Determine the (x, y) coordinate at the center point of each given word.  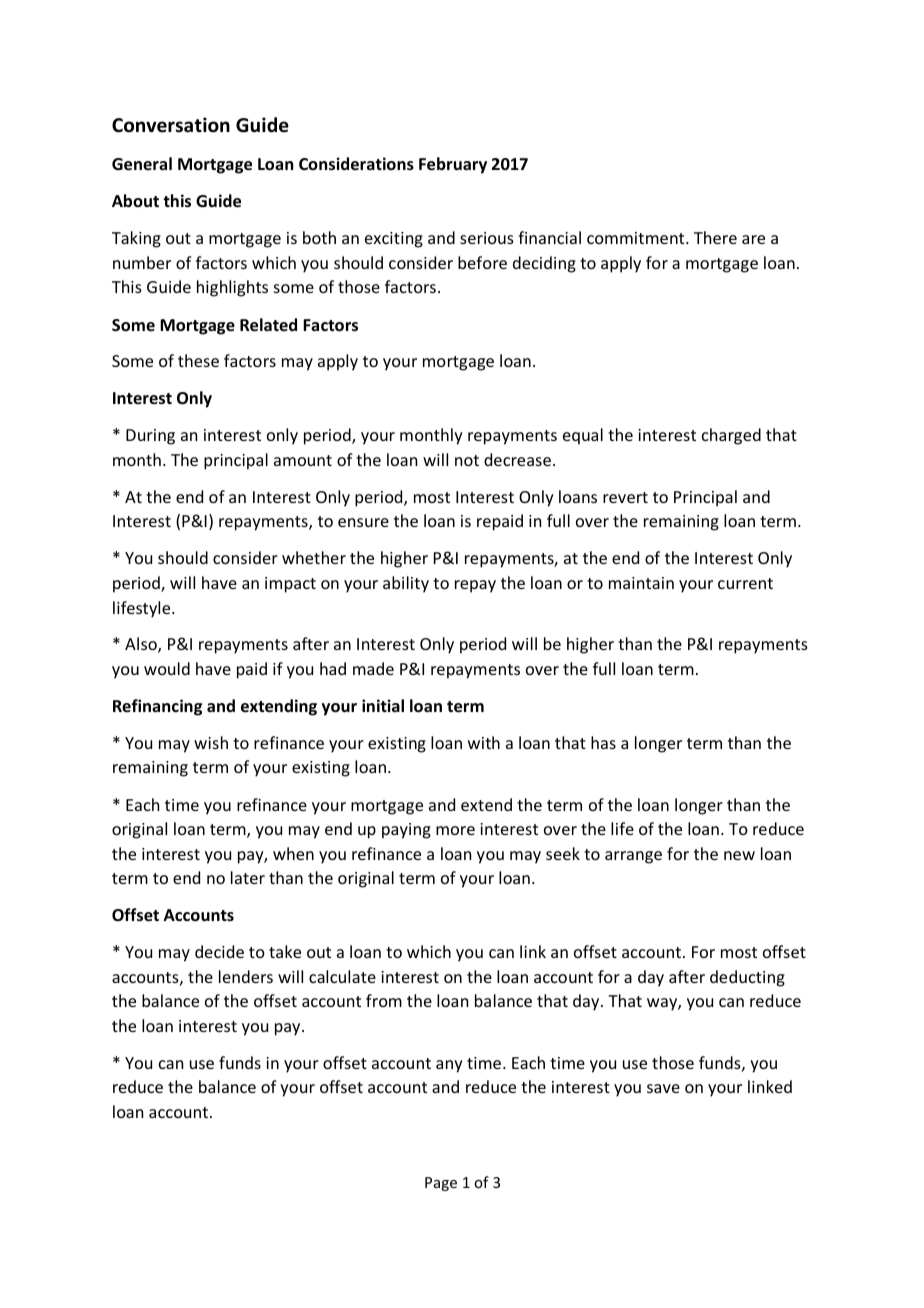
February (453, 165)
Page (441, 1184)
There (715, 237)
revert (625, 497)
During (150, 437)
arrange (633, 857)
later (248, 877)
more (455, 830)
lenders (246, 976)
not (467, 460)
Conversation (171, 125)
